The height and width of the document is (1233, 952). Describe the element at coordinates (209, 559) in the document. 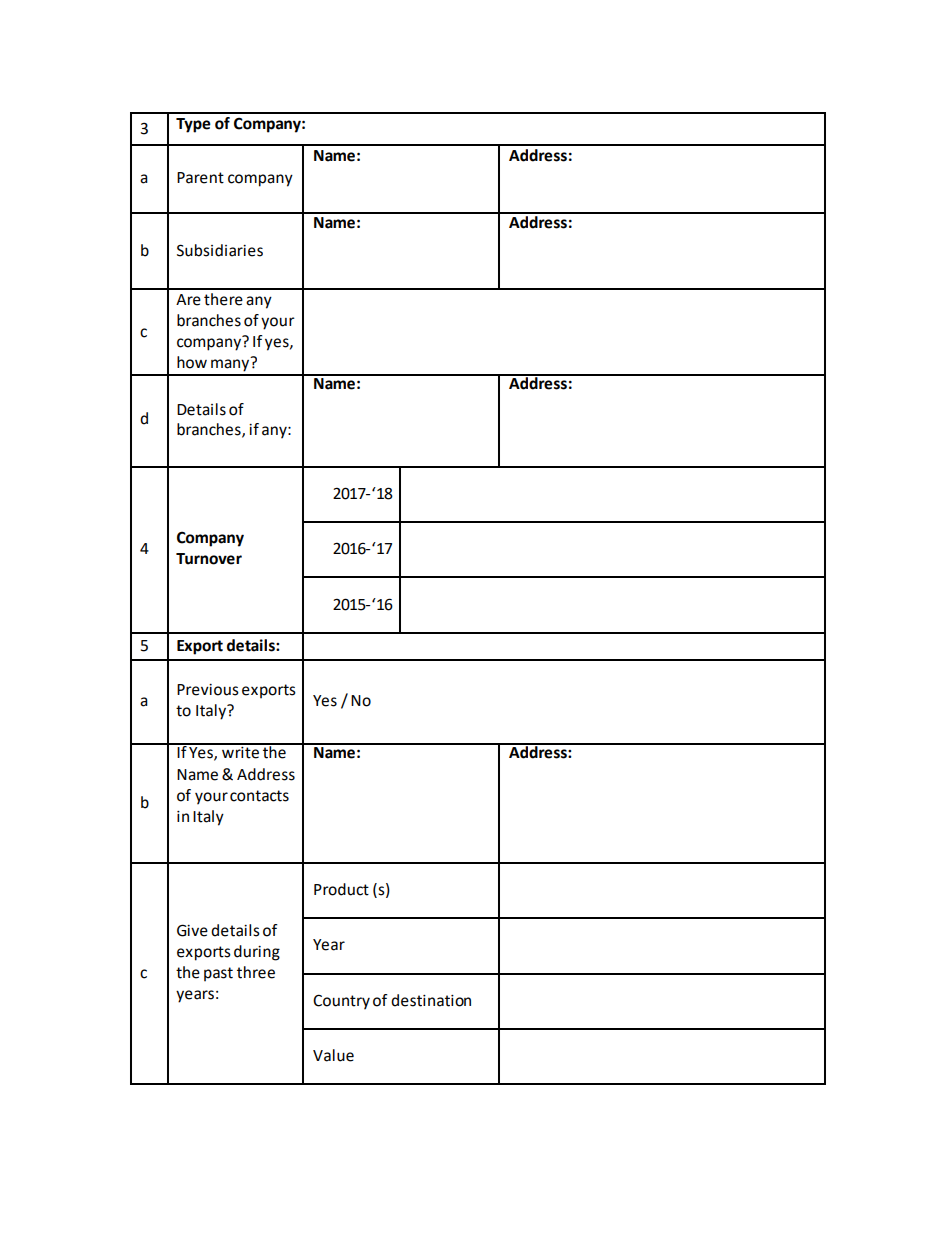

I see `Turnover` at that location.
